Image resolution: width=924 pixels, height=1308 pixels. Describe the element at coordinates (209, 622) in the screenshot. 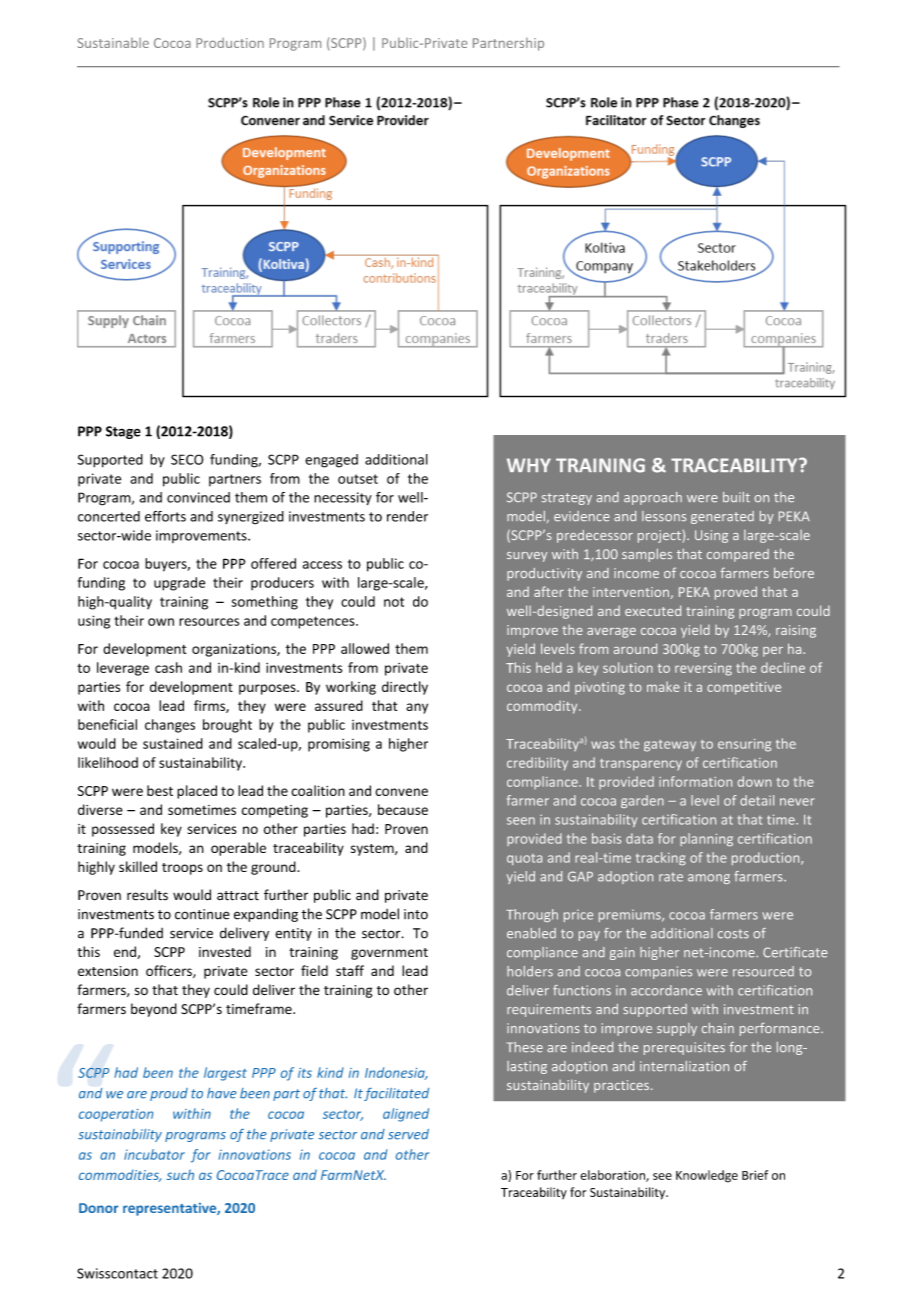

I see `resources` at that location.
